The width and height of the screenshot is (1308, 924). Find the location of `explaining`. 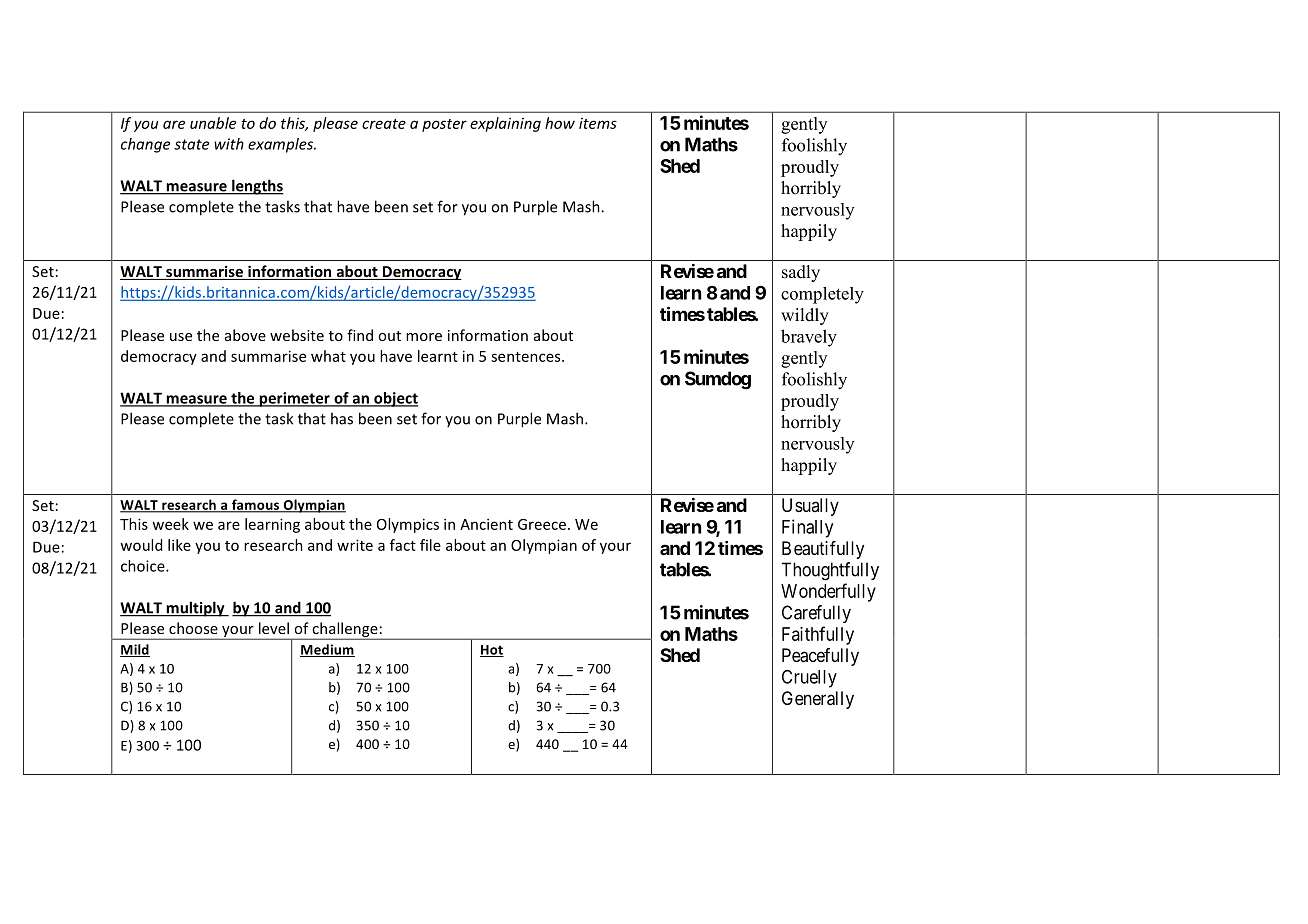

explaining is located at coordinates (505, 124).
